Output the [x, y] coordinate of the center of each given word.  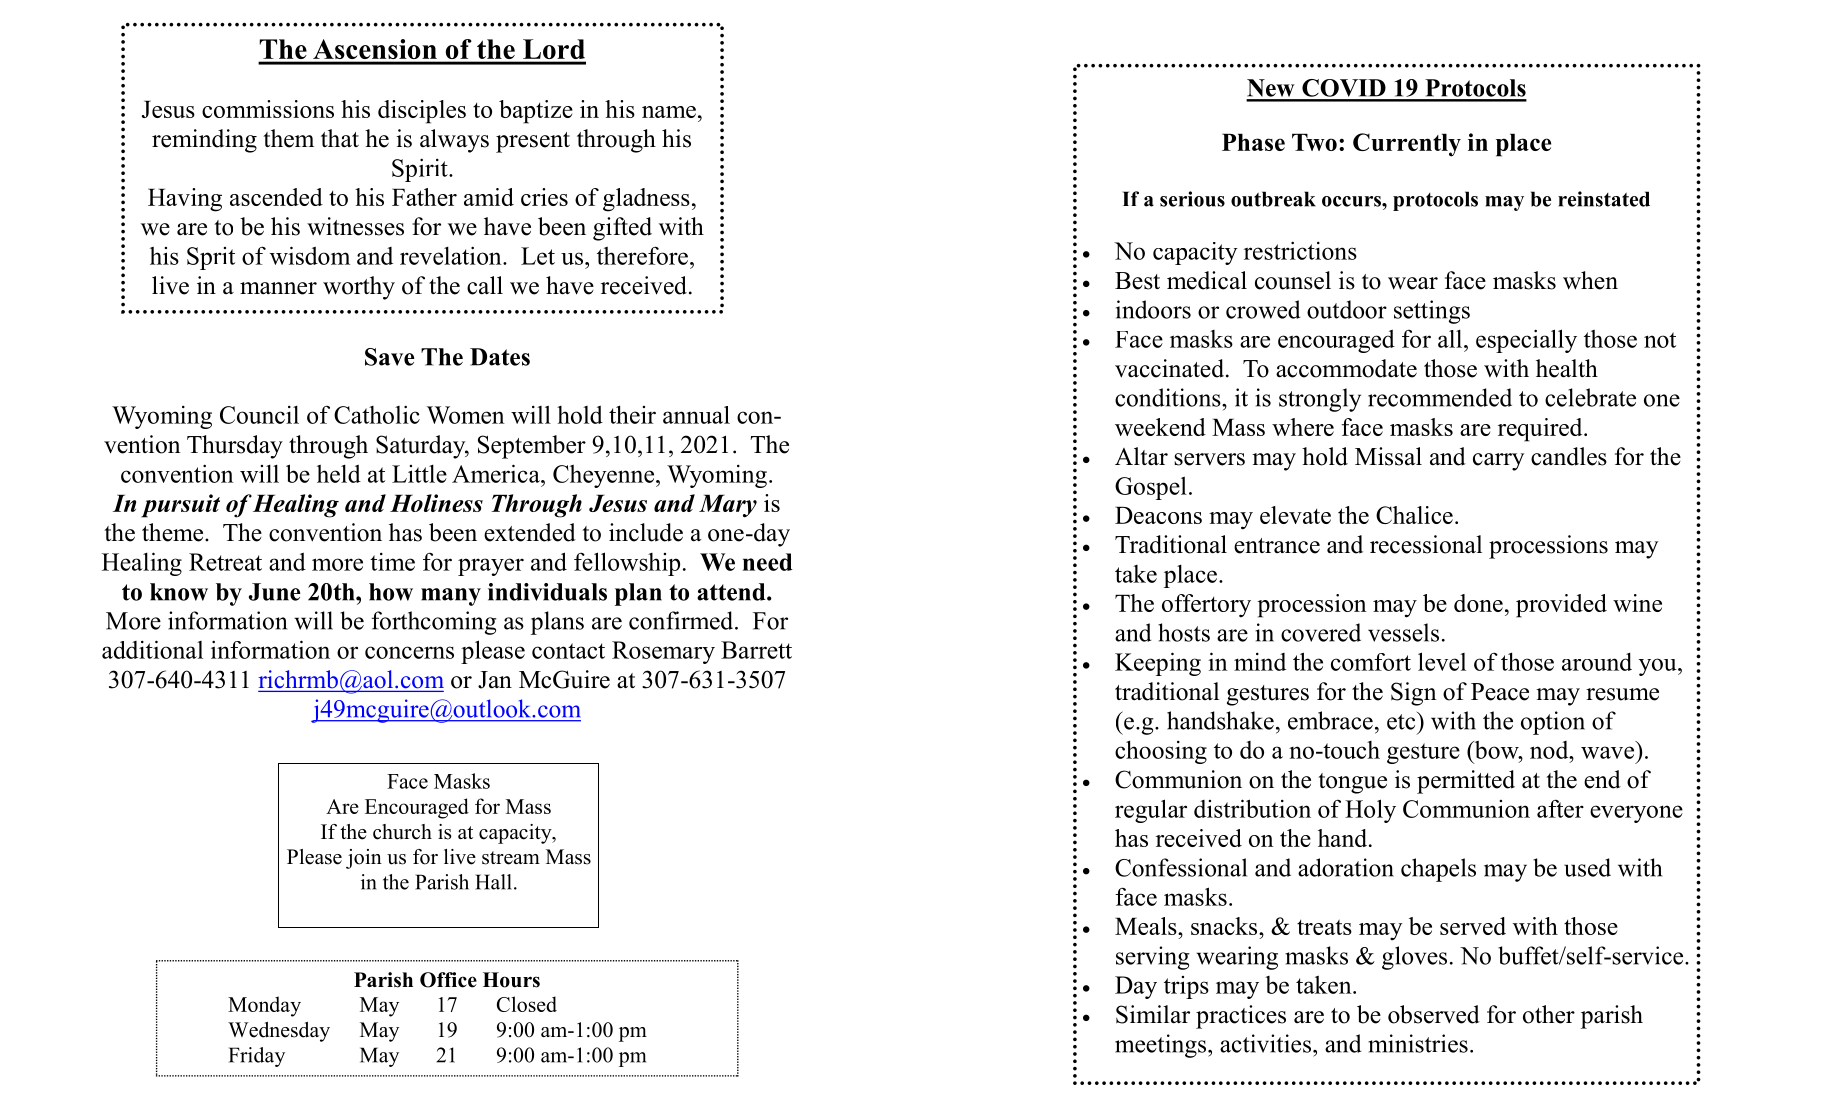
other [1549, 1014]
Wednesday [279, 1032]
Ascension [375, 49]
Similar [1153, 1014]
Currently [1407, 145]
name [669, 112]
